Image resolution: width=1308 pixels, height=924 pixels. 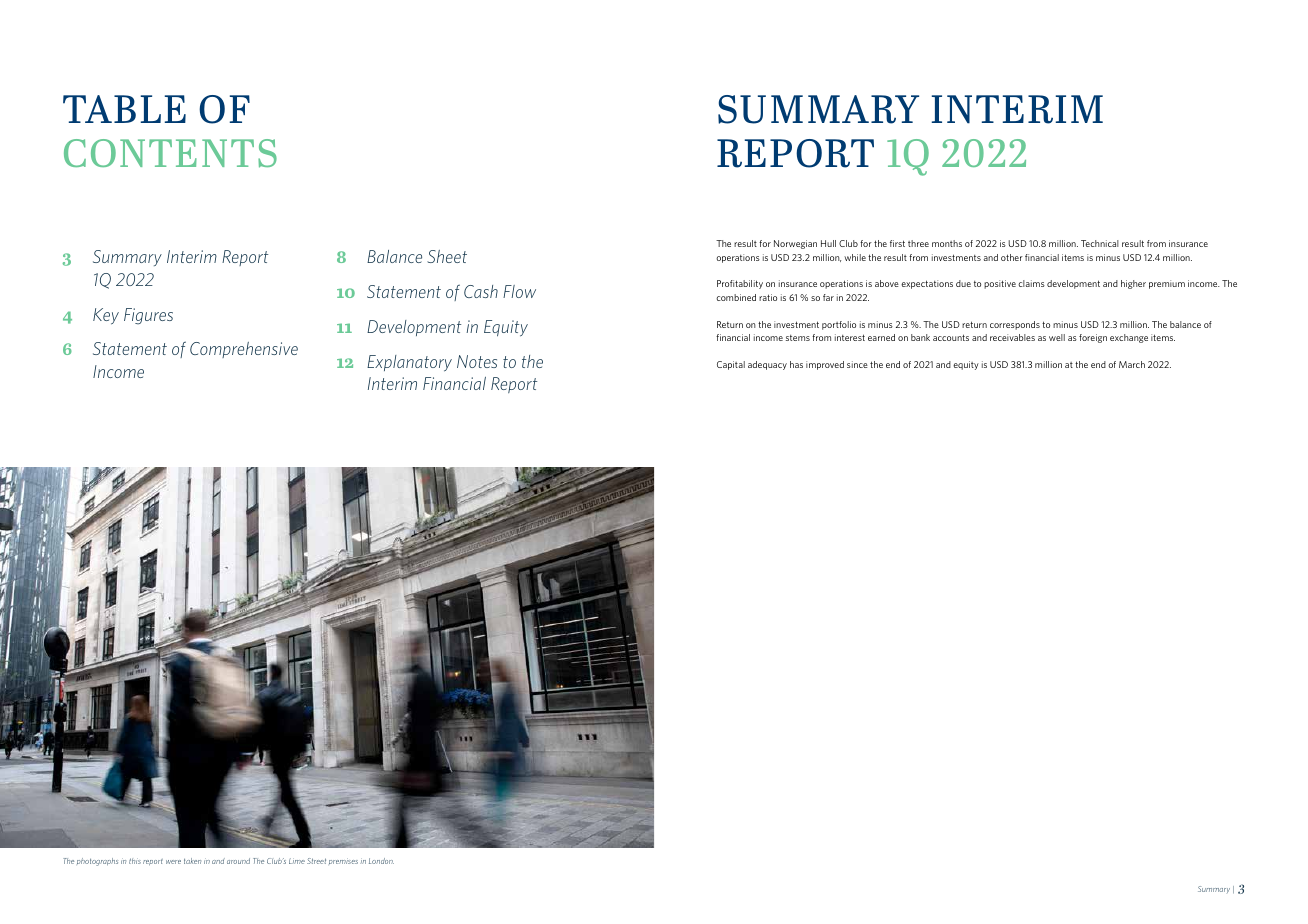 What do you see at coordinates (238, 861) in the image?
I see `around` at bounding box center [238, 861].
